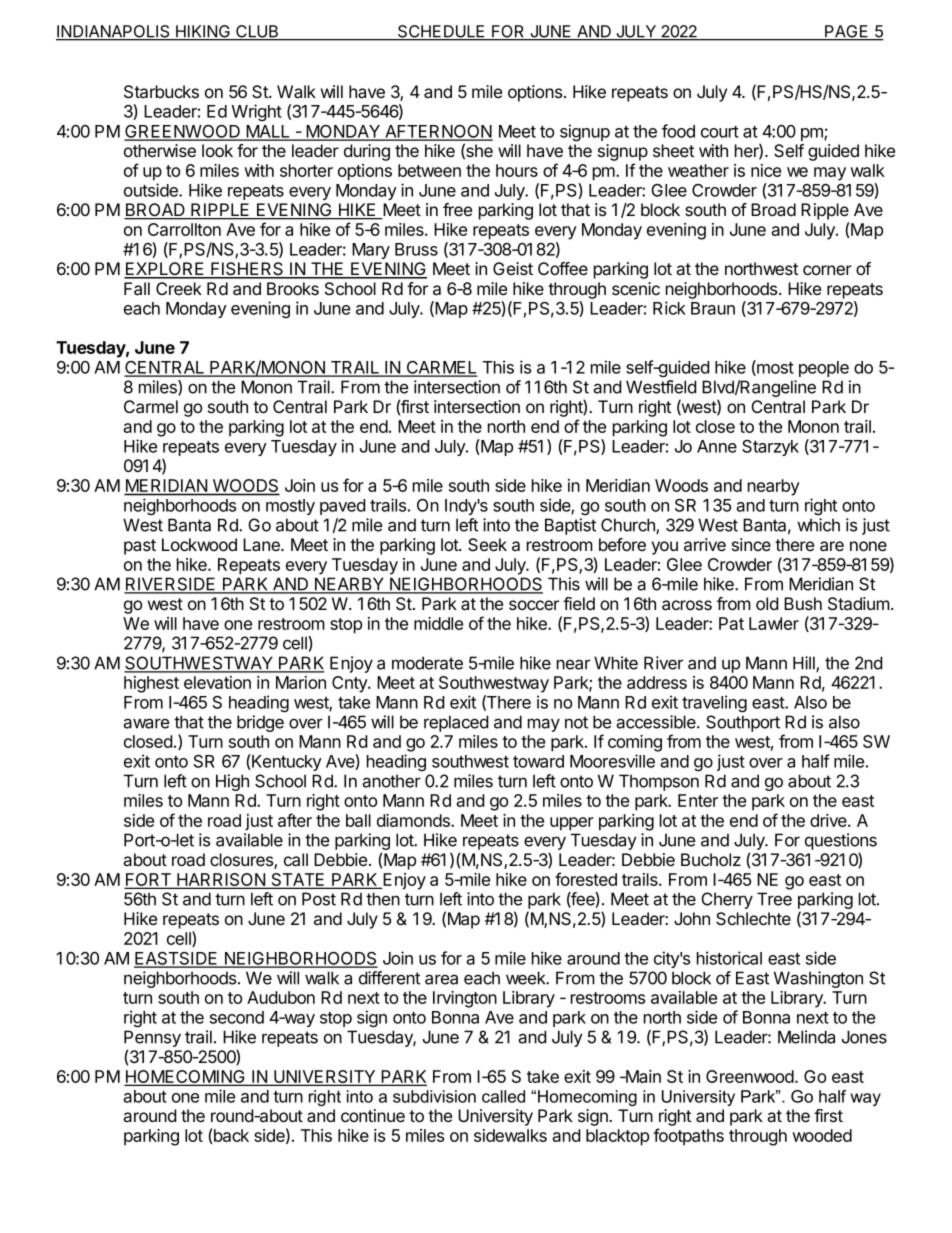 Image resolution: width=952 pixels, height=1233 pixels. Describe the element at coordinates (441, 32) in the page. I see `SCHEDULE` at that location.
